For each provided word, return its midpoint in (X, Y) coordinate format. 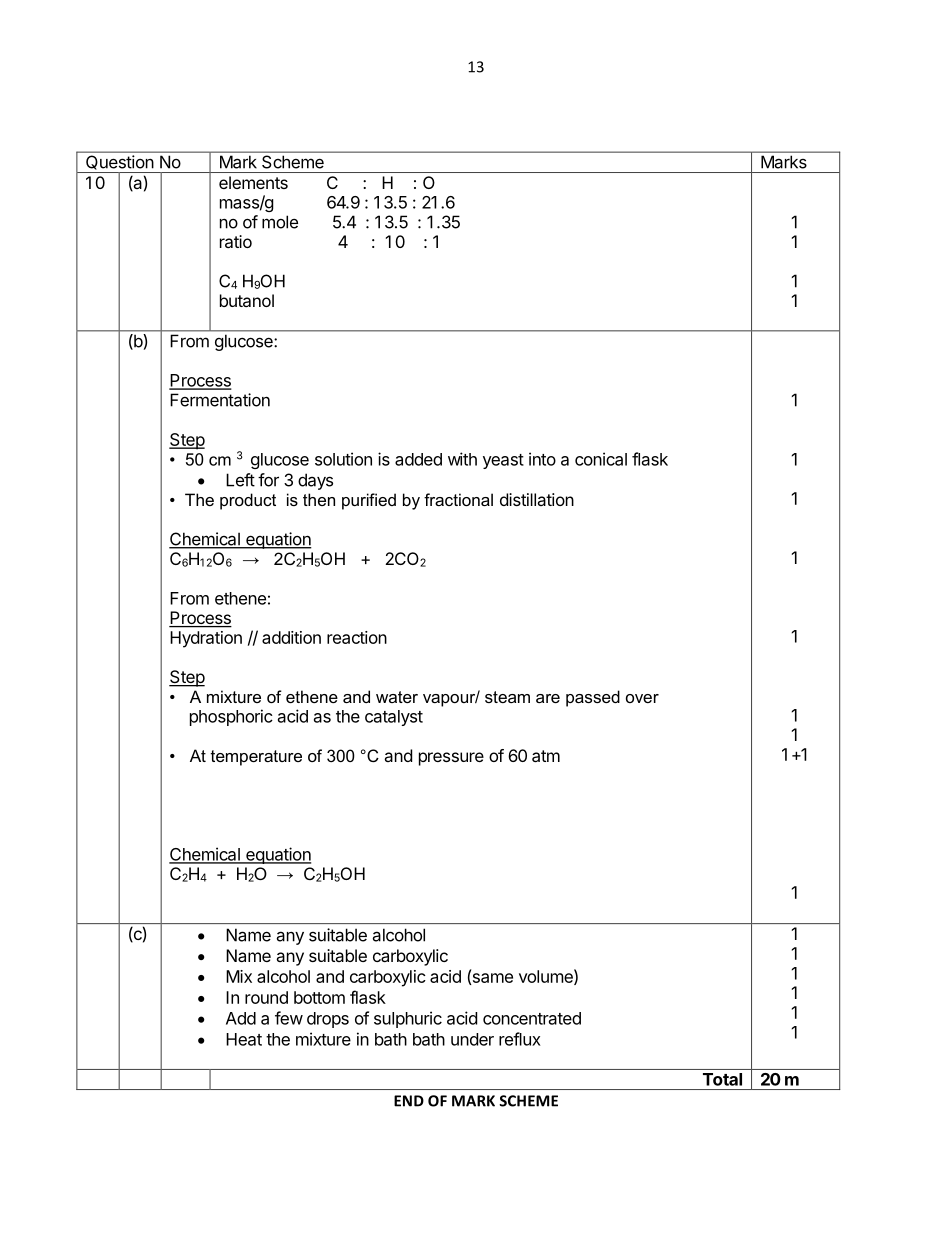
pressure (451, 759)
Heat (244, 1039)
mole (280, 222)
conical (601, 459)
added (418, 459)
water (397, 697)
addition (291, 637)
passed (593, 698)
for (268, 480)
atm (546, 756)
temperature (256, 758)
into (542, 459)
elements (253, 182)
